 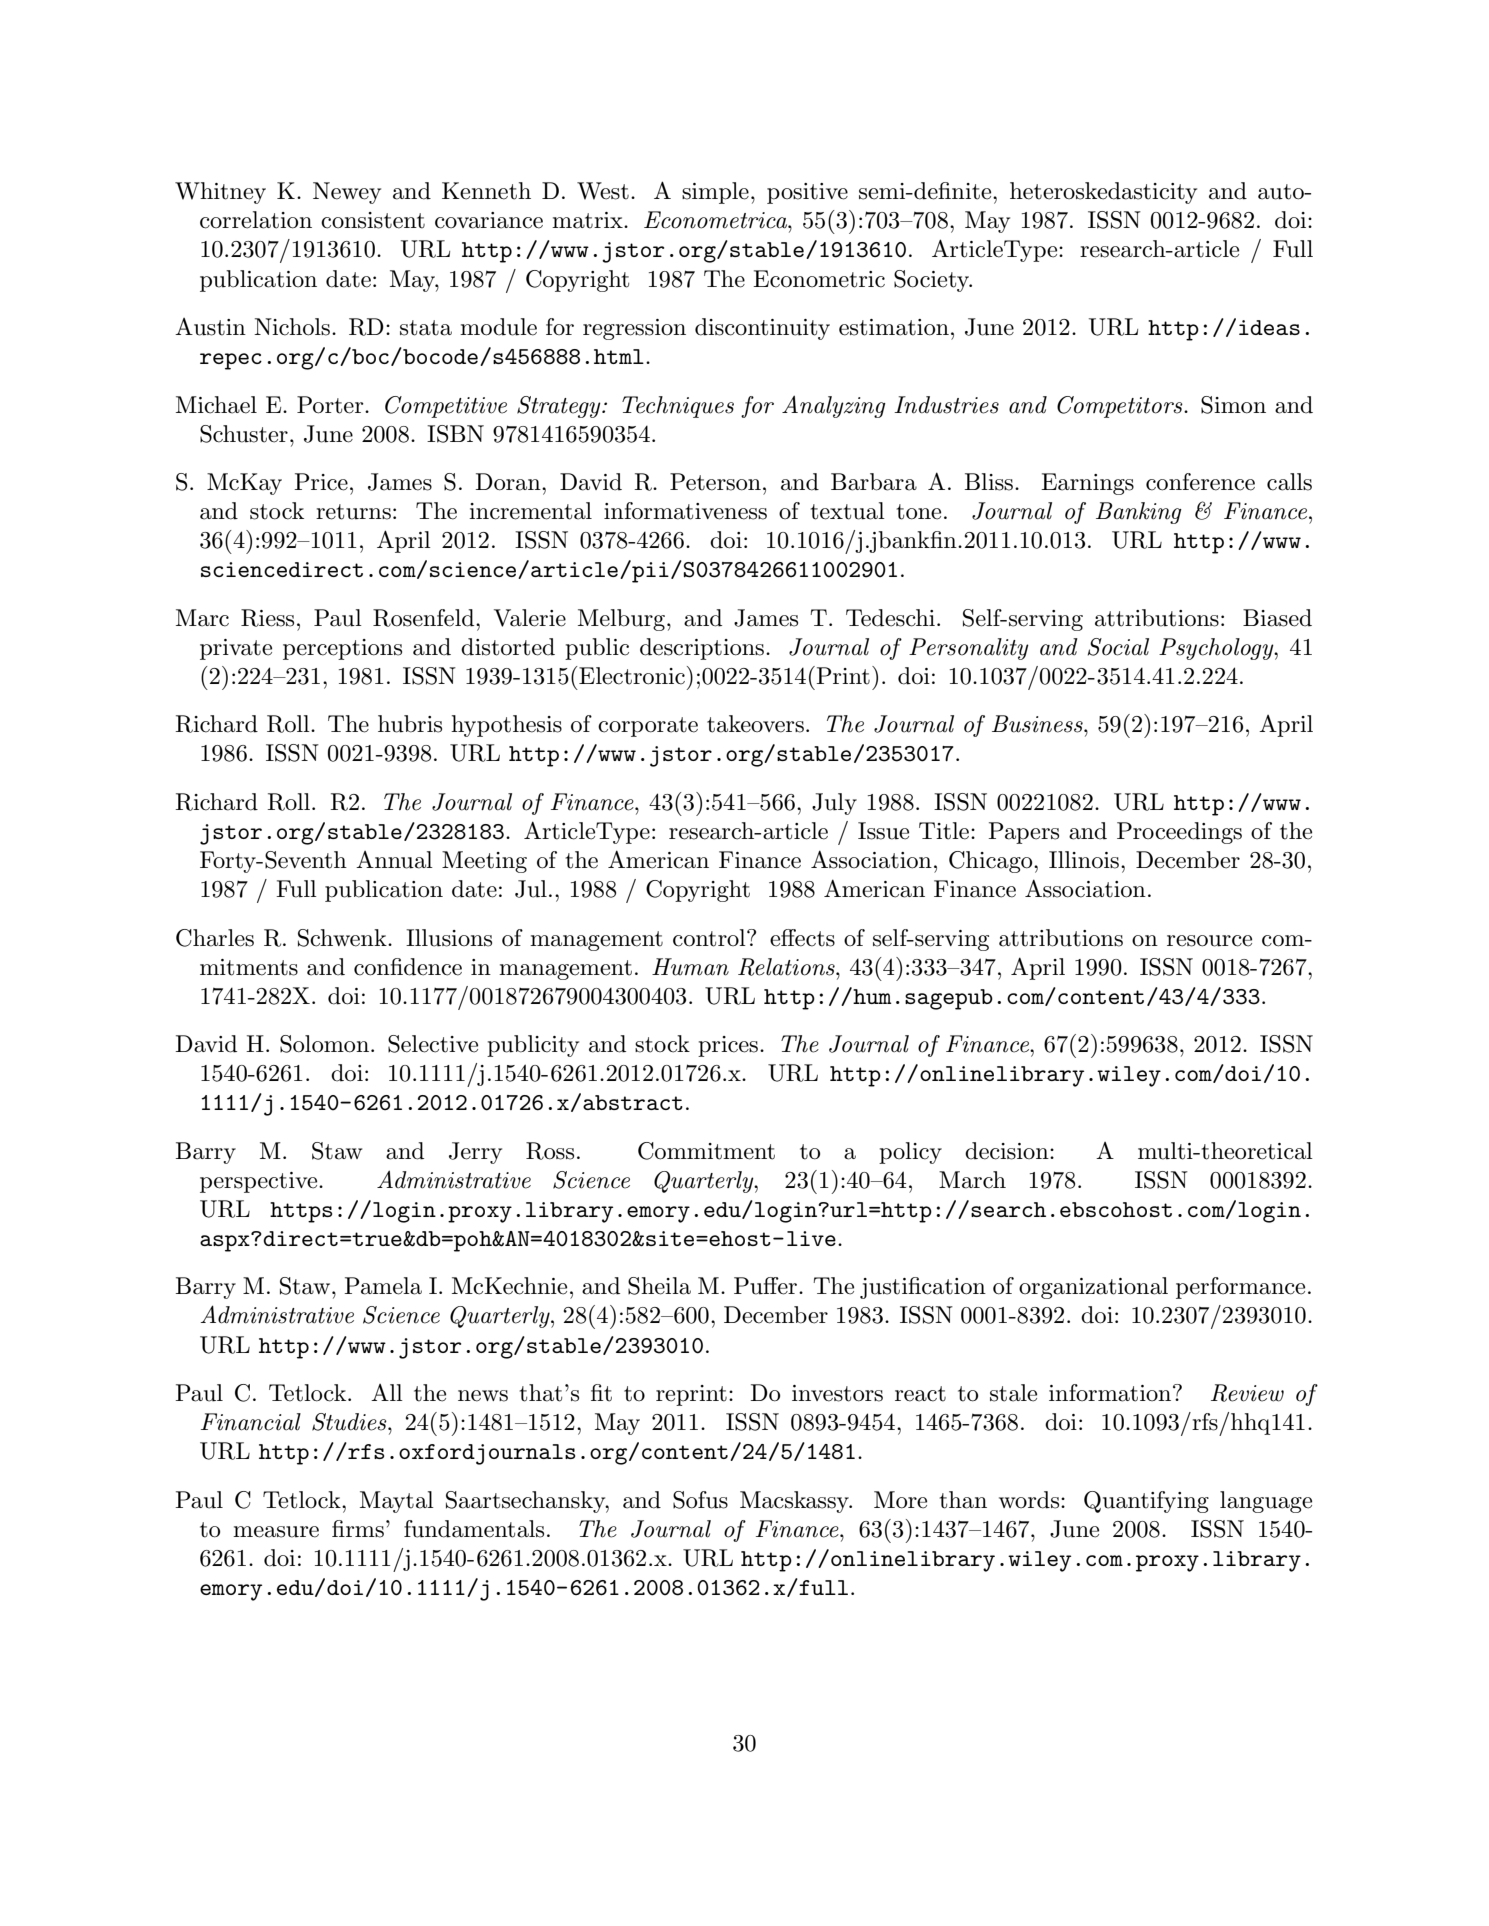 I want to click on heteroskedasticity, so click(x=1103, y=193).
